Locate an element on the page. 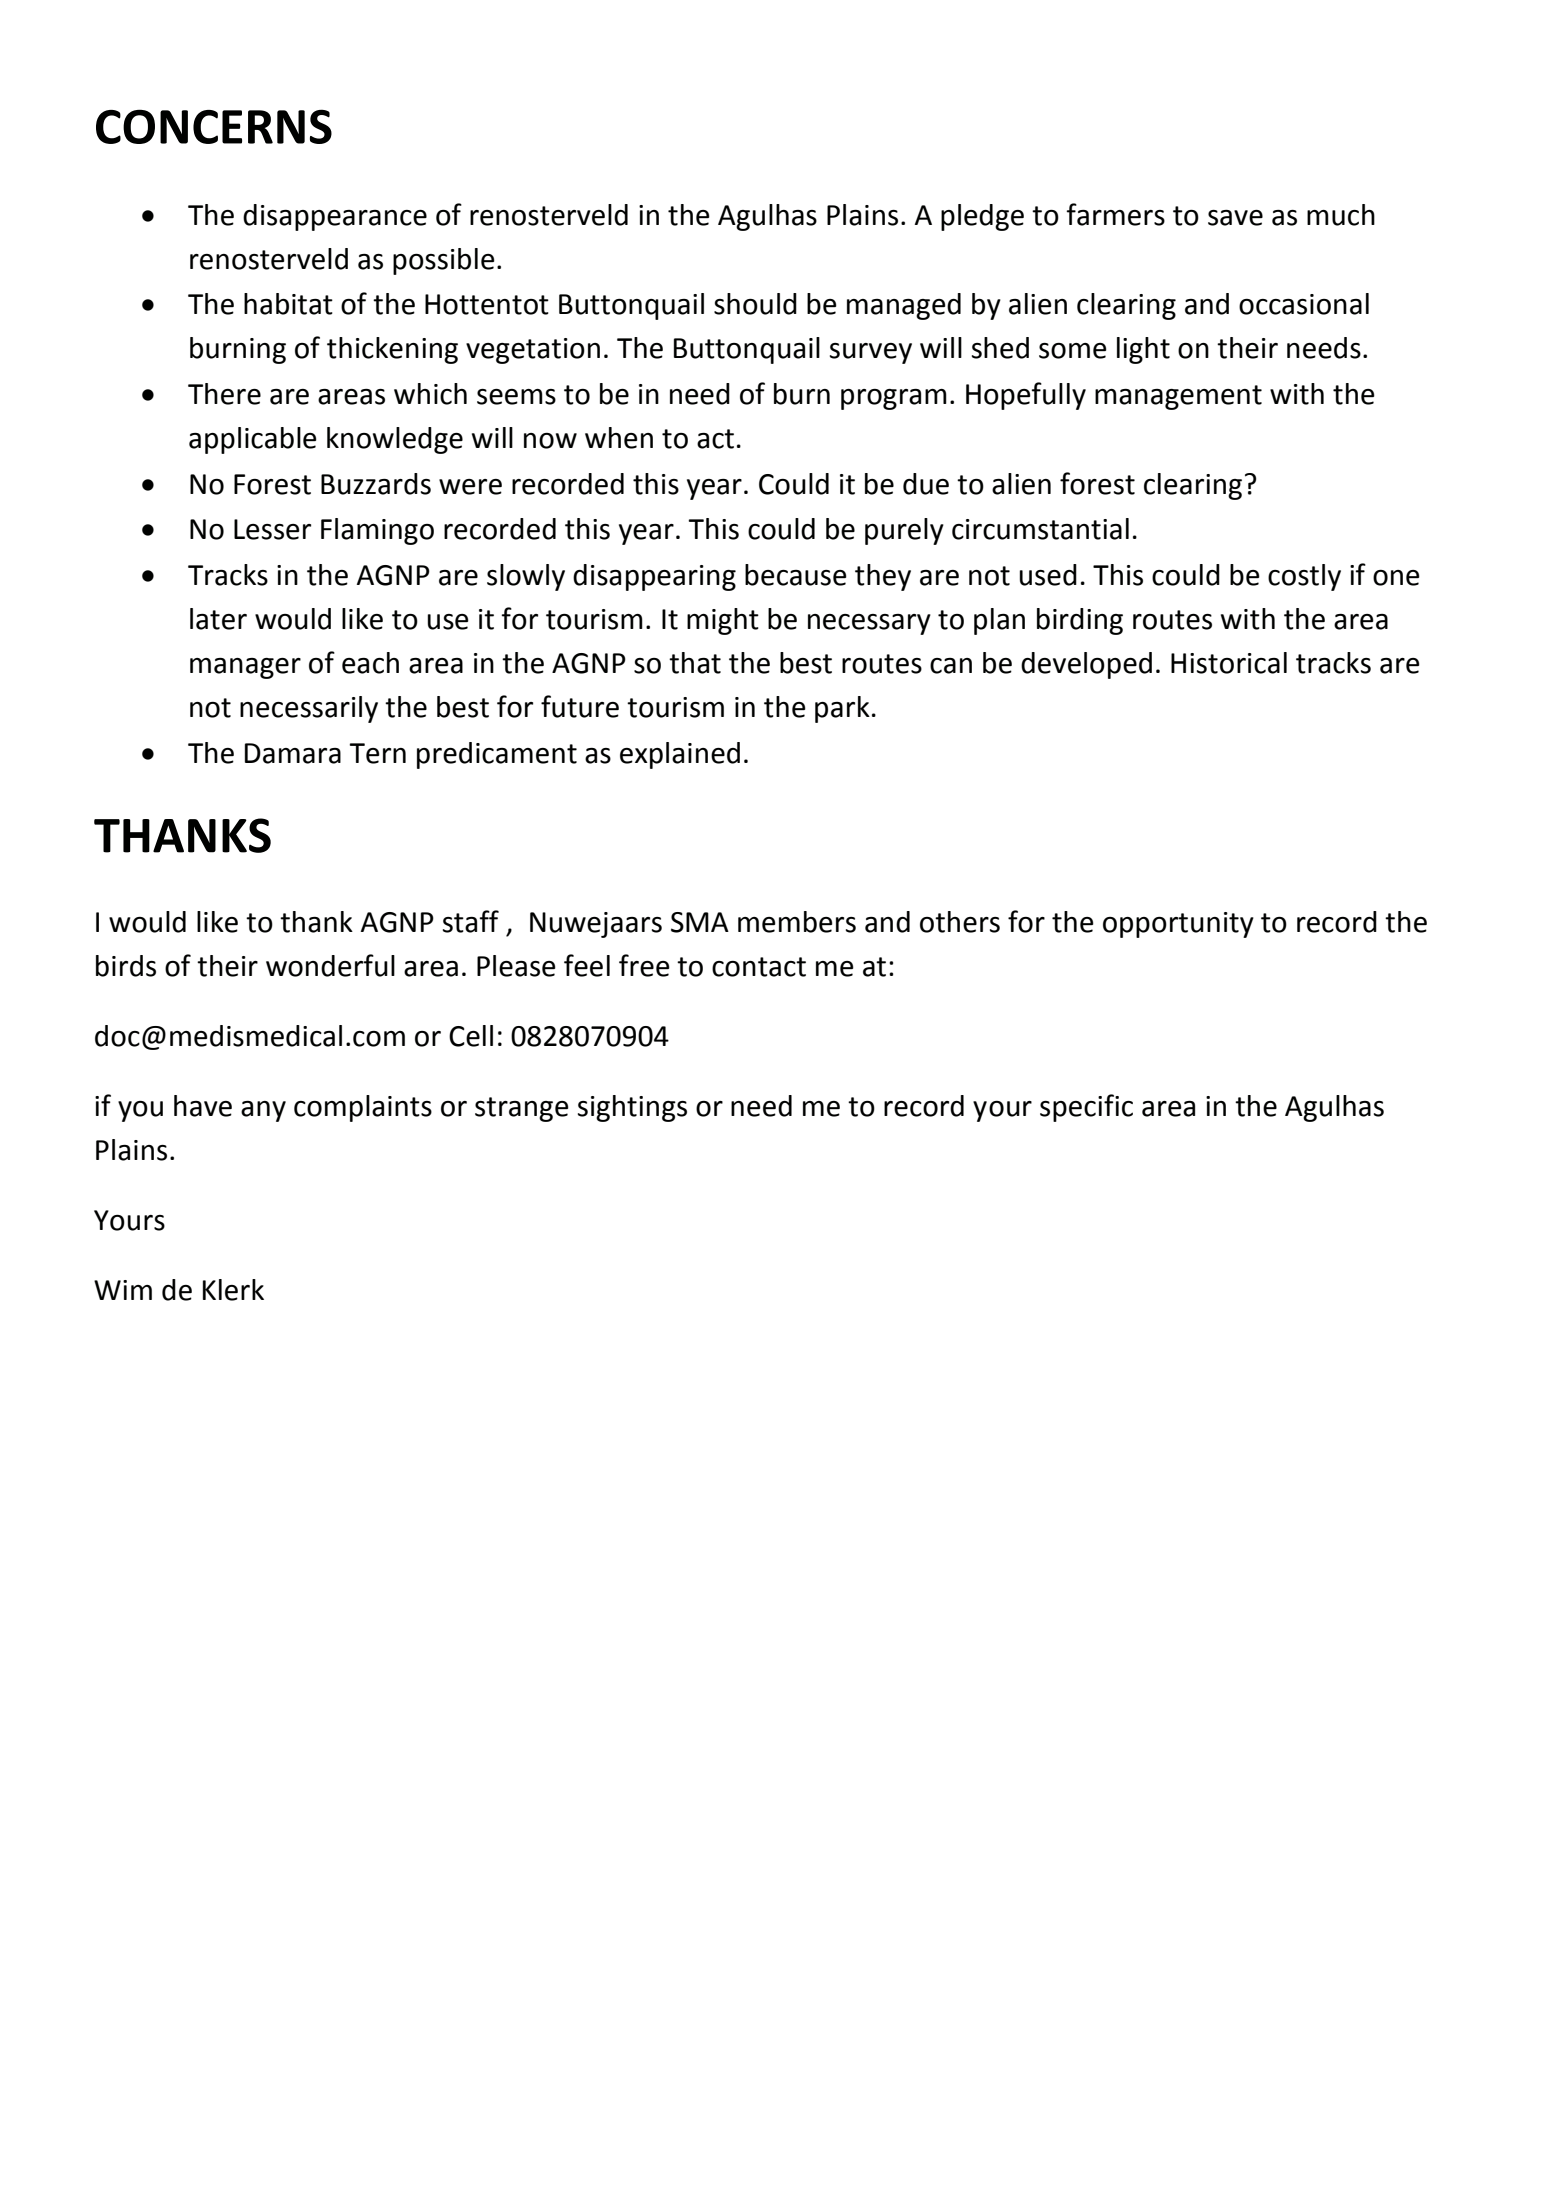 This document has height=2197, width=1554. save is located at coordinates (1235, 218).
